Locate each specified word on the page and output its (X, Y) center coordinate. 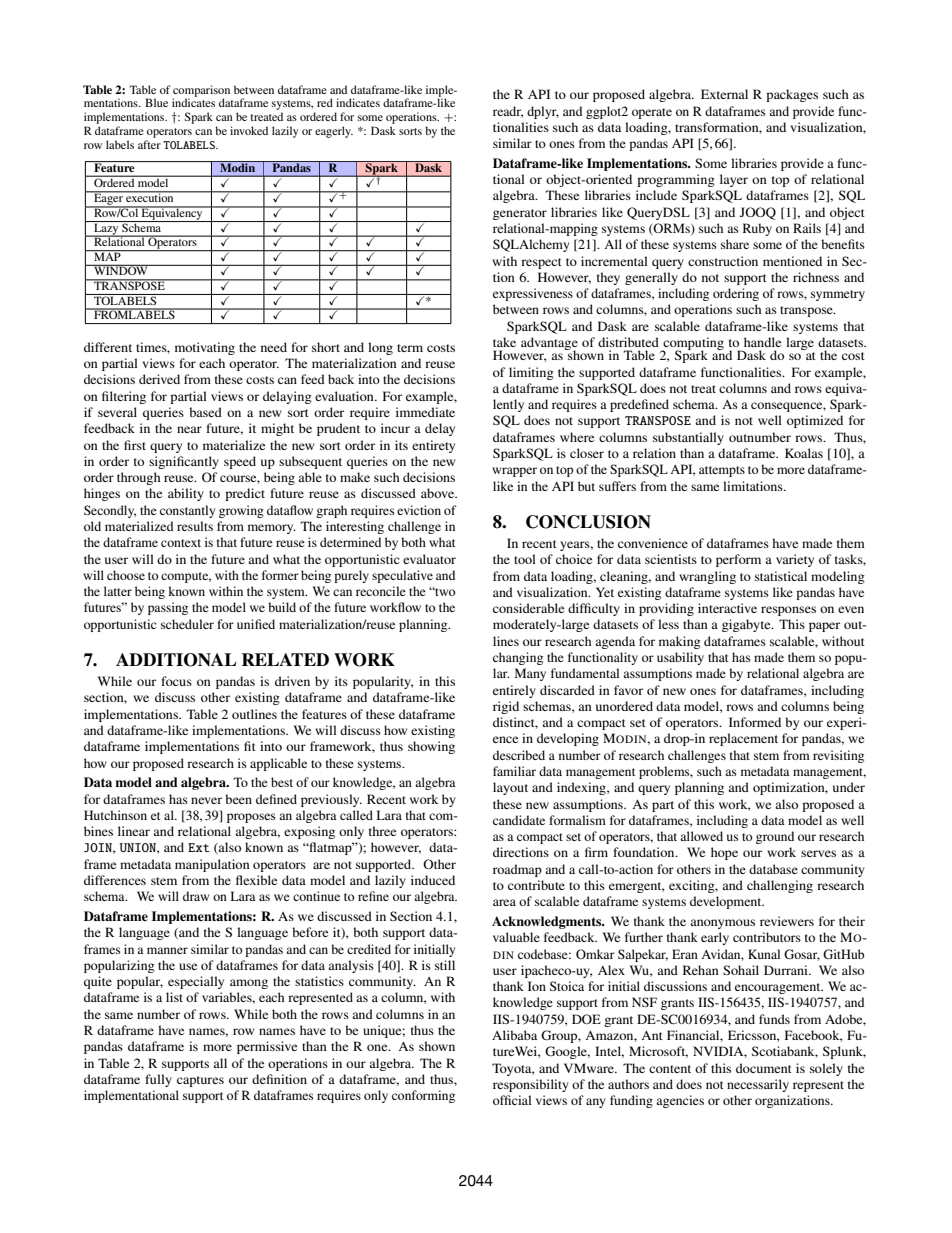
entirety (433, 446)
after (149, 144)
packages (792, 95)
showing (431, 747)
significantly (184, 462)
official (512, 1100)
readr (508, 112)
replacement (743, 739)
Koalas (804, 453)
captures (200, 1081)
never (206, 800)
